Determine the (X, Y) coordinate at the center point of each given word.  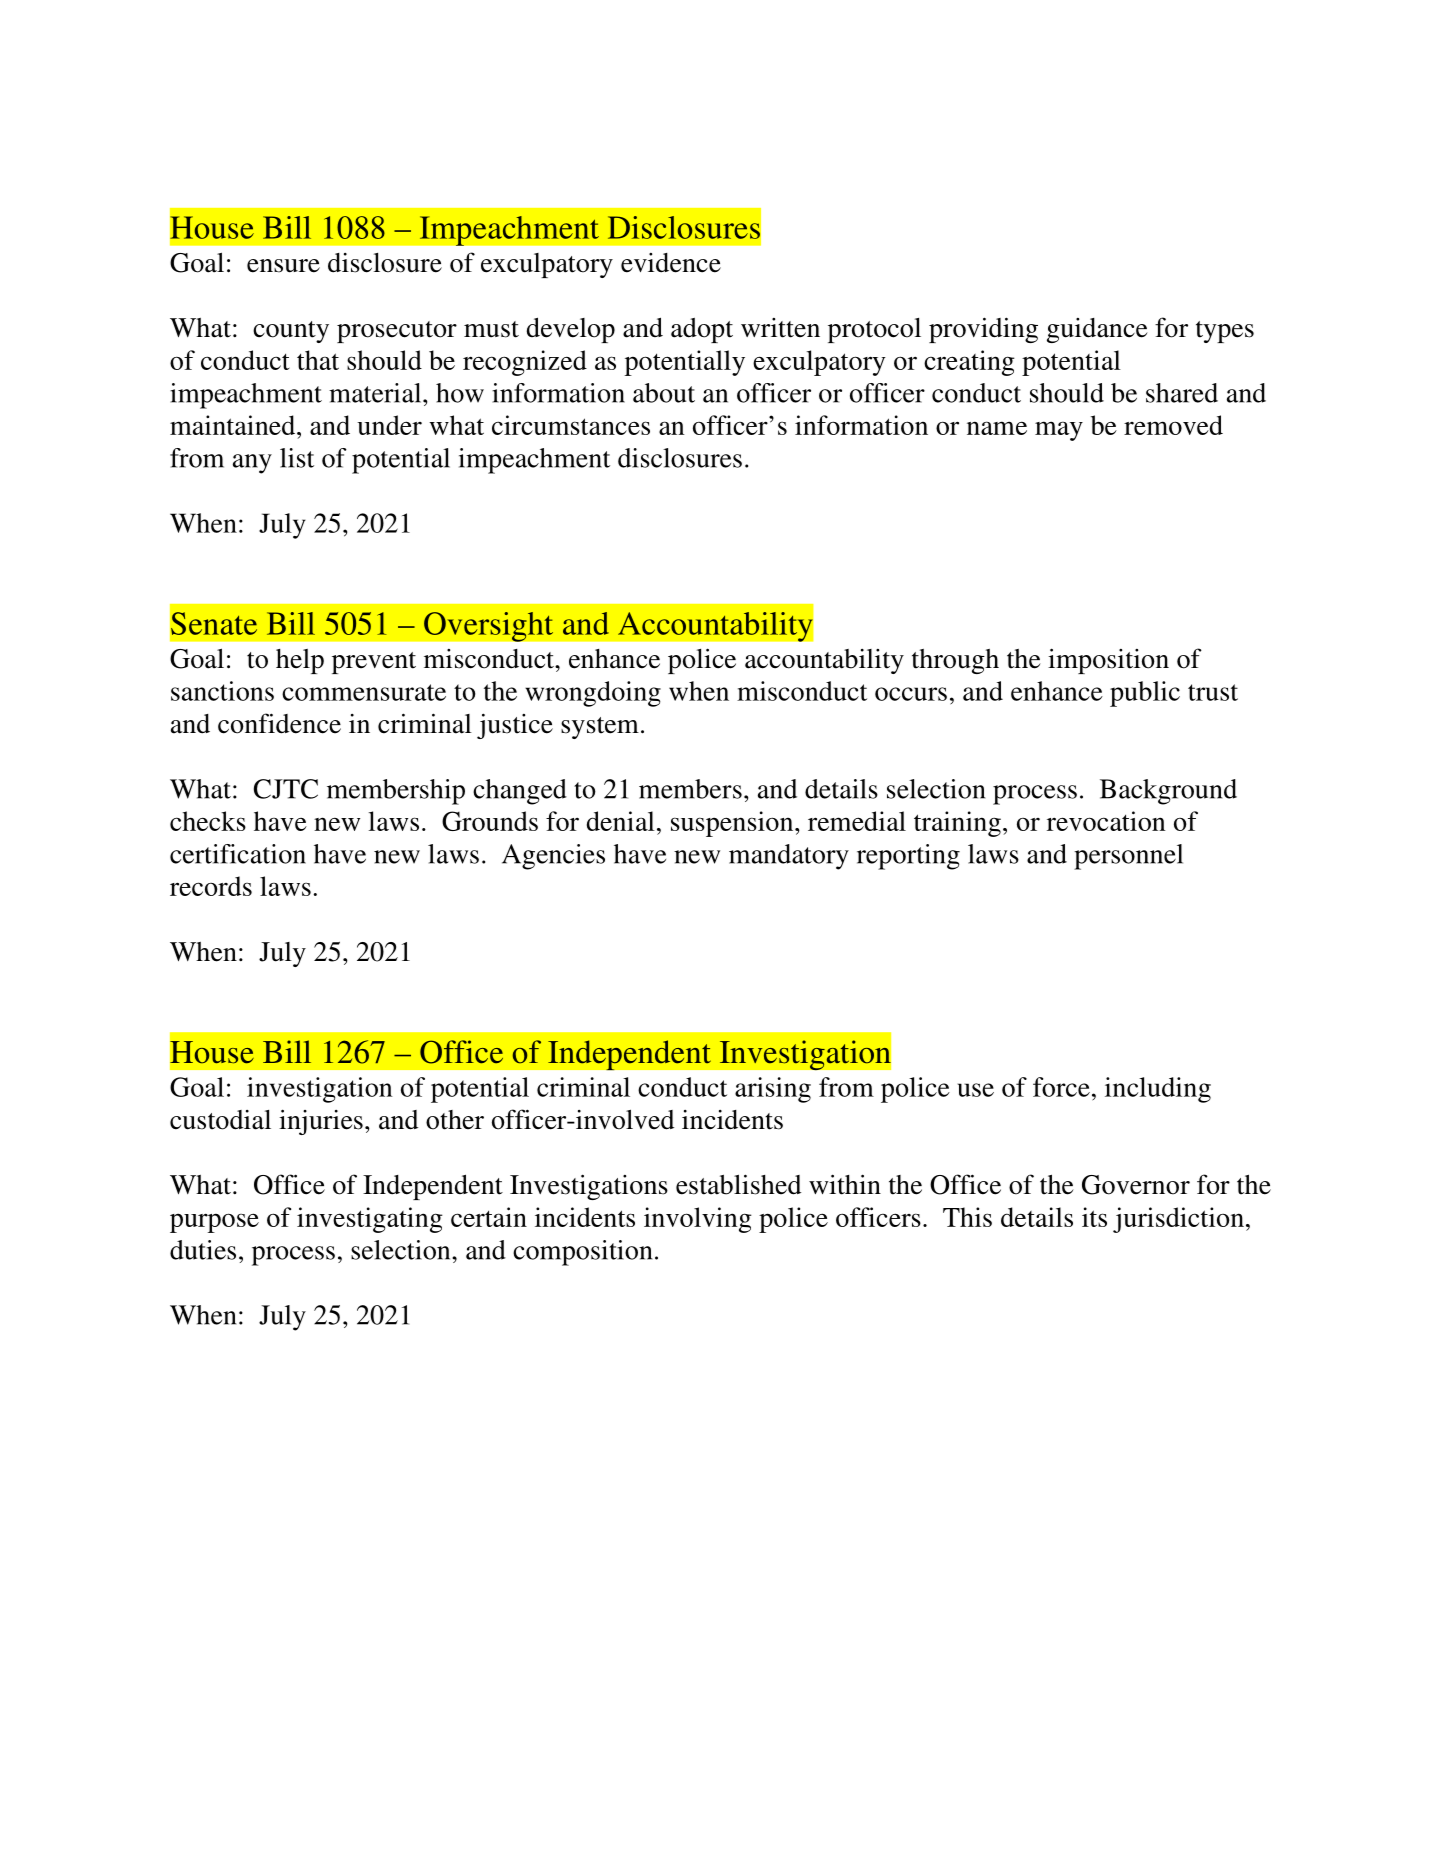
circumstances (571, 425)
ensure (283, 266)
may (1059, 431)
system (600, 728)
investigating (370, 1220)
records (211, 886)
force (1061, 1087)
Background (1168, 792)
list (297, 458)
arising (773, 1090)
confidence (279, 723)
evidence (671, 263)
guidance (1097, 330)
